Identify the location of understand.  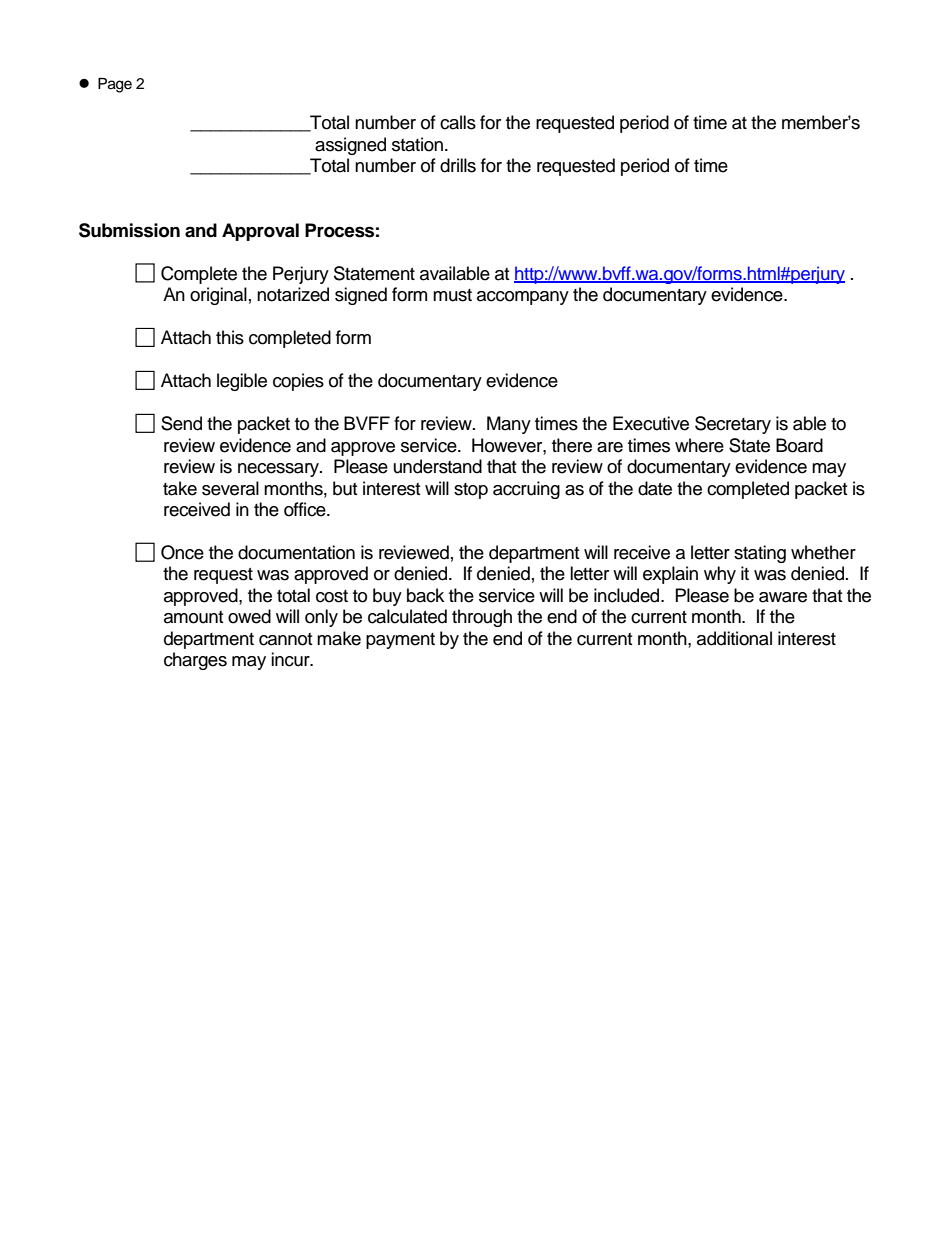
(438, 466).
